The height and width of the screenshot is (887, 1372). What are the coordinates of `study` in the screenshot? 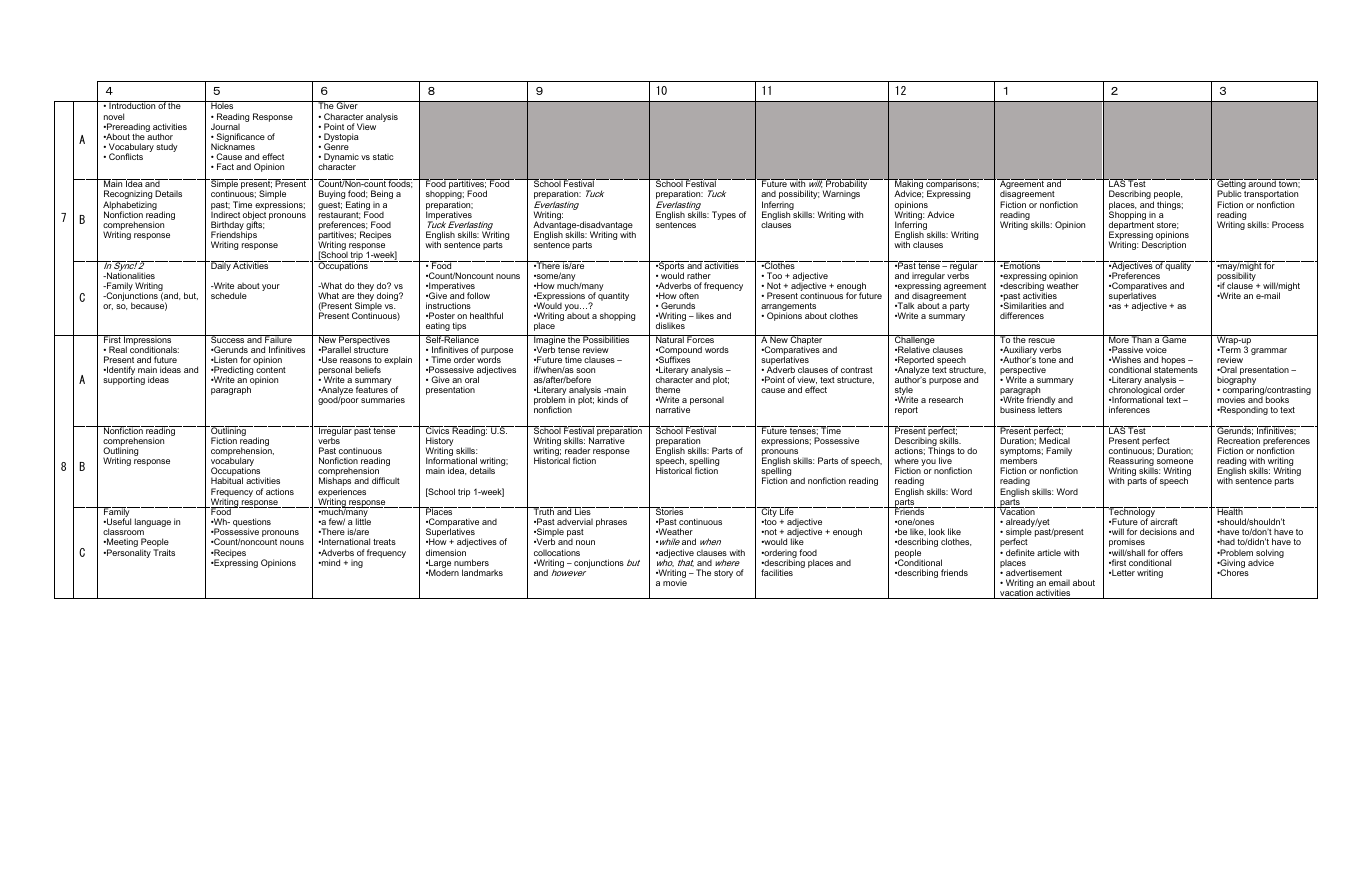 It's located at (167, 147).
